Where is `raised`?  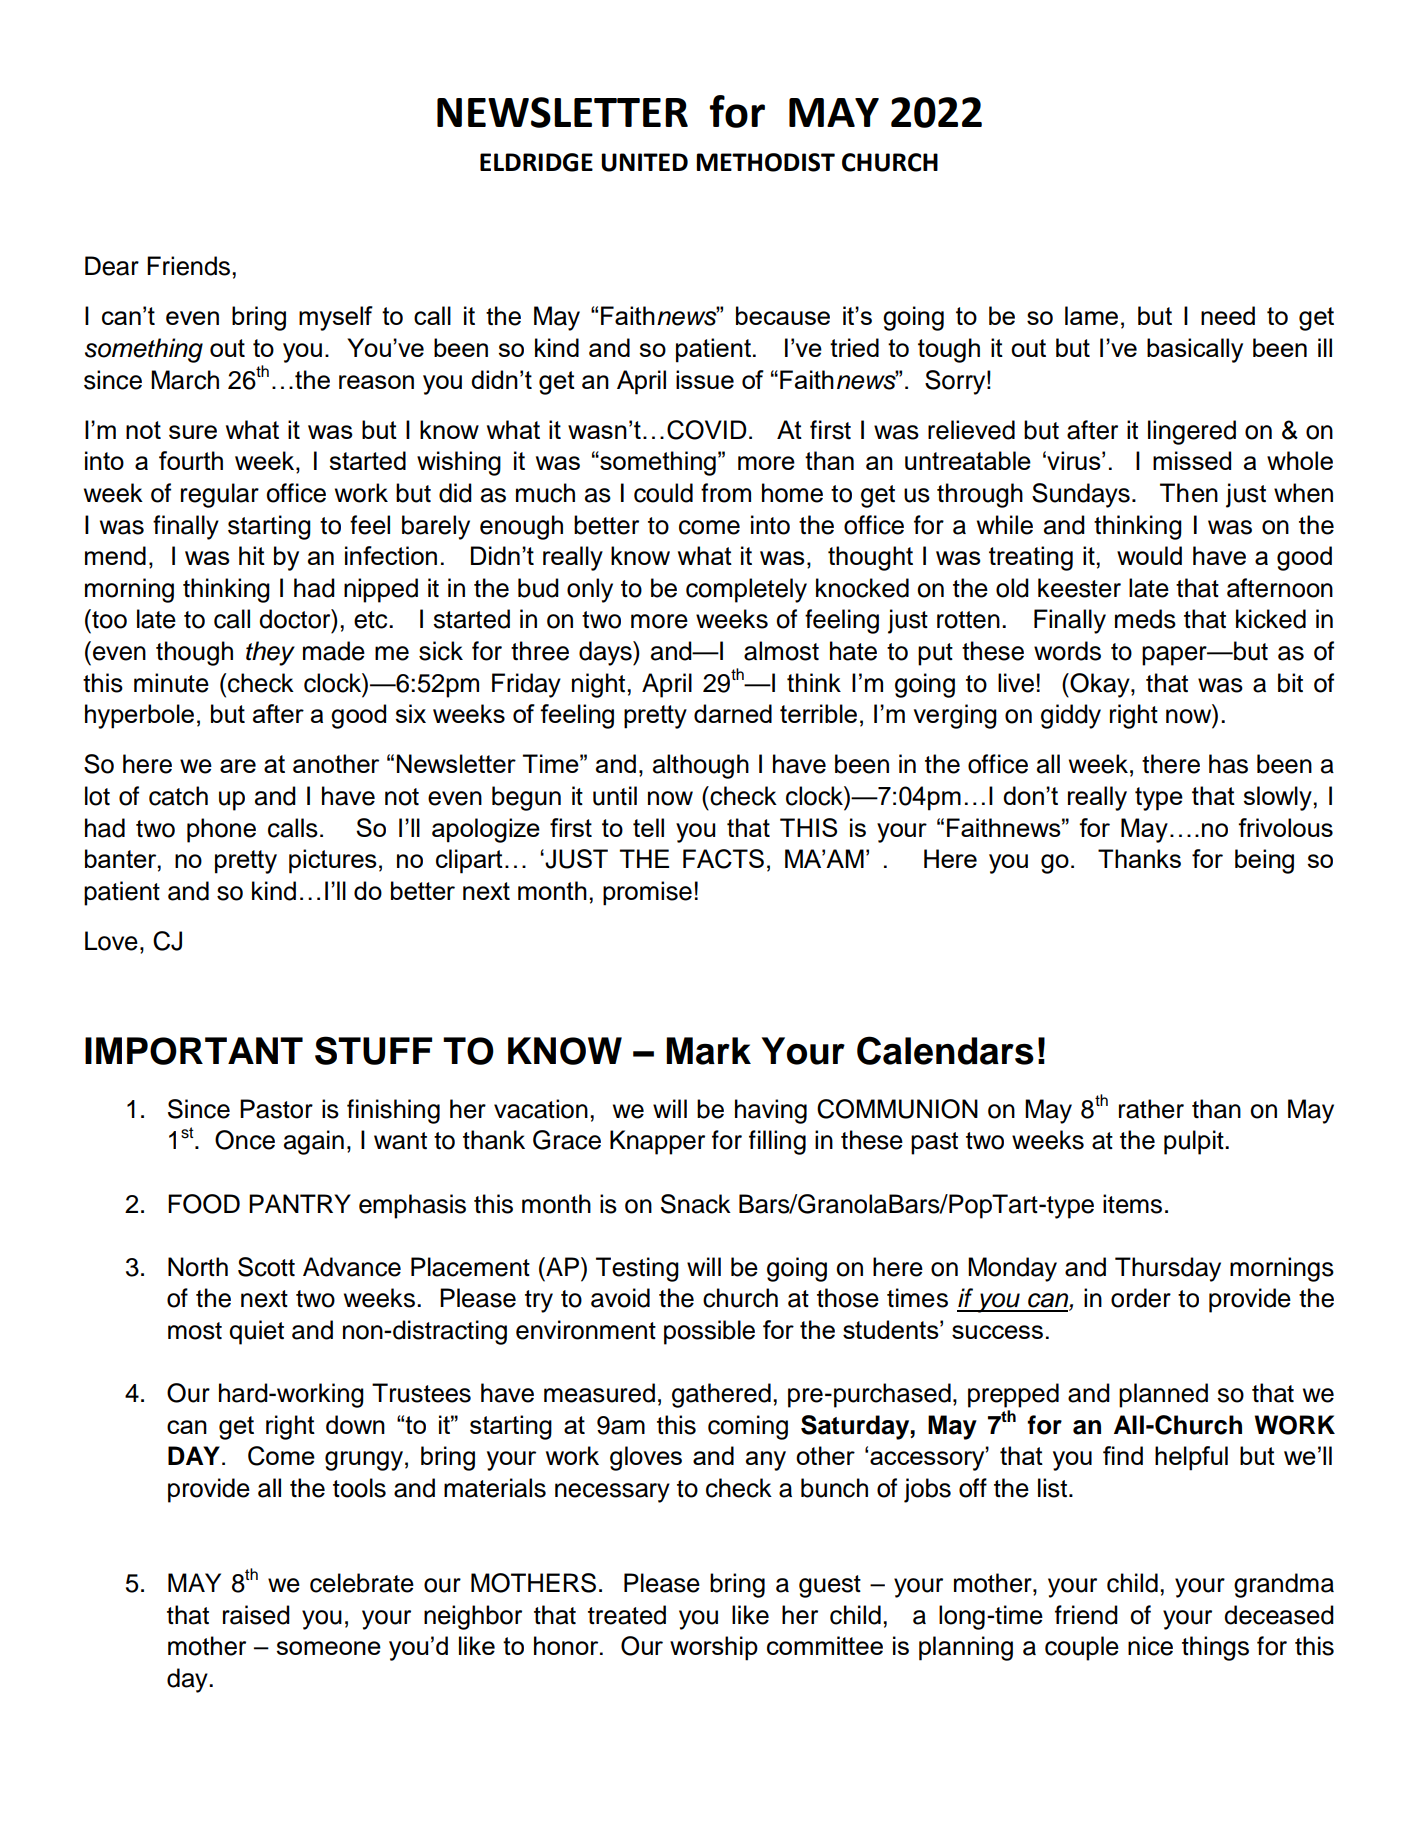
raised is located at coordinates (256, 1615).
